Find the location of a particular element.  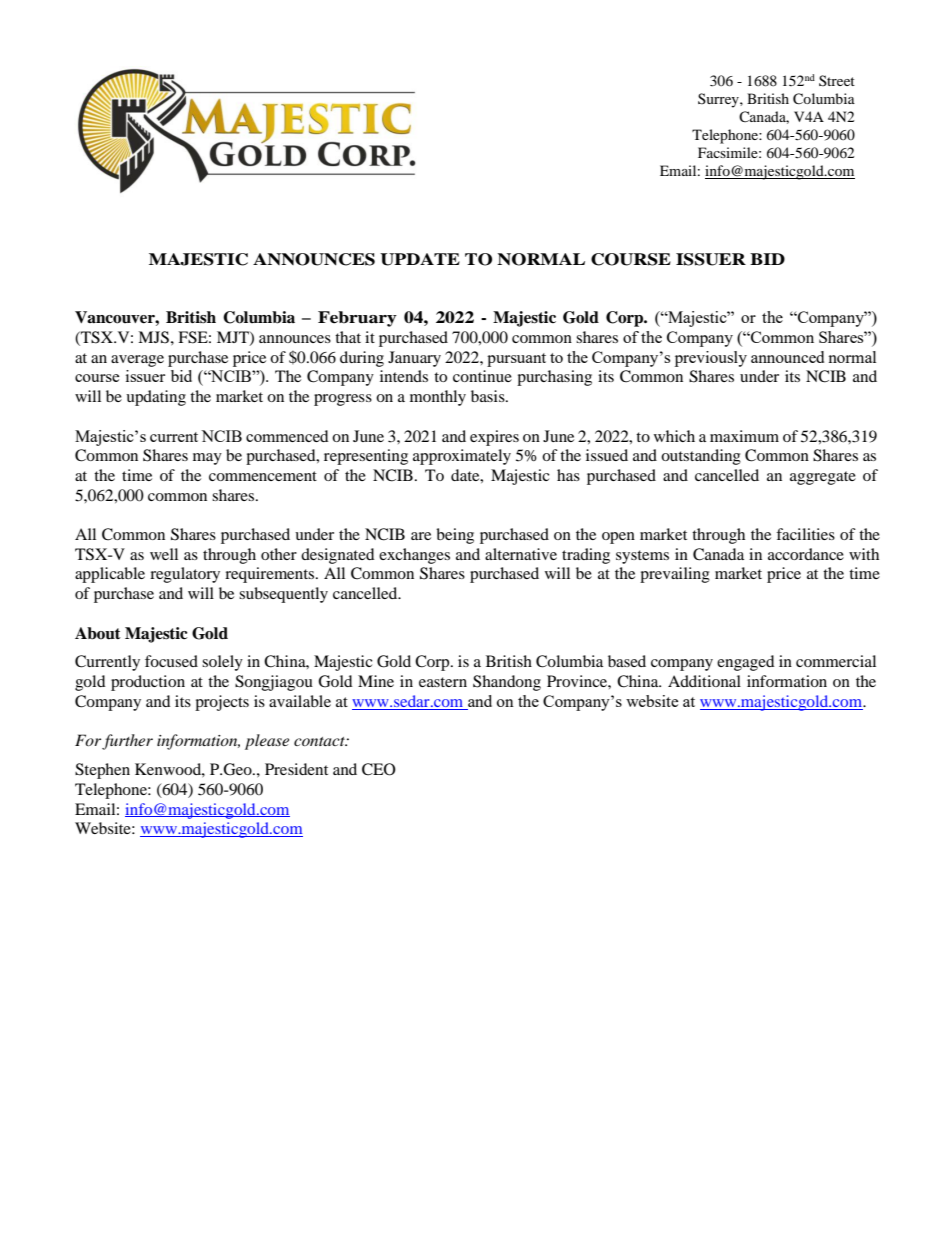

announced is located at coordinates (787, 357).
